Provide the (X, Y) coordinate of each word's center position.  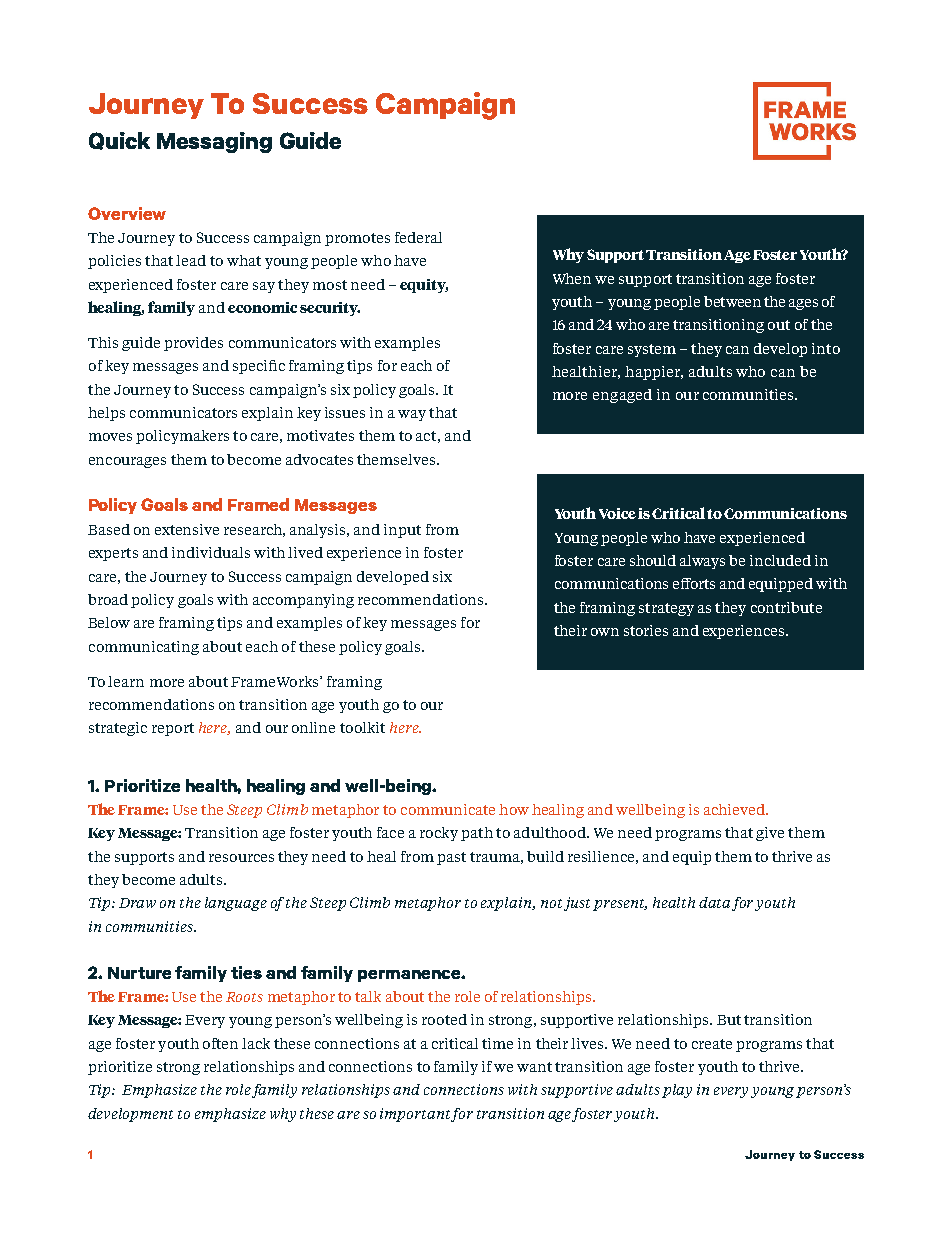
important (416, 1115)
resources (241, 858)
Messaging (214, 142)
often (220, 1043)
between (732, 301)
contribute (786, 607)
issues (345, 412)
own (605, 632)
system (652, 350)
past (451, 858)
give (770, 834)
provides (193, 344)
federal (418, 237)
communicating (144, 648)
